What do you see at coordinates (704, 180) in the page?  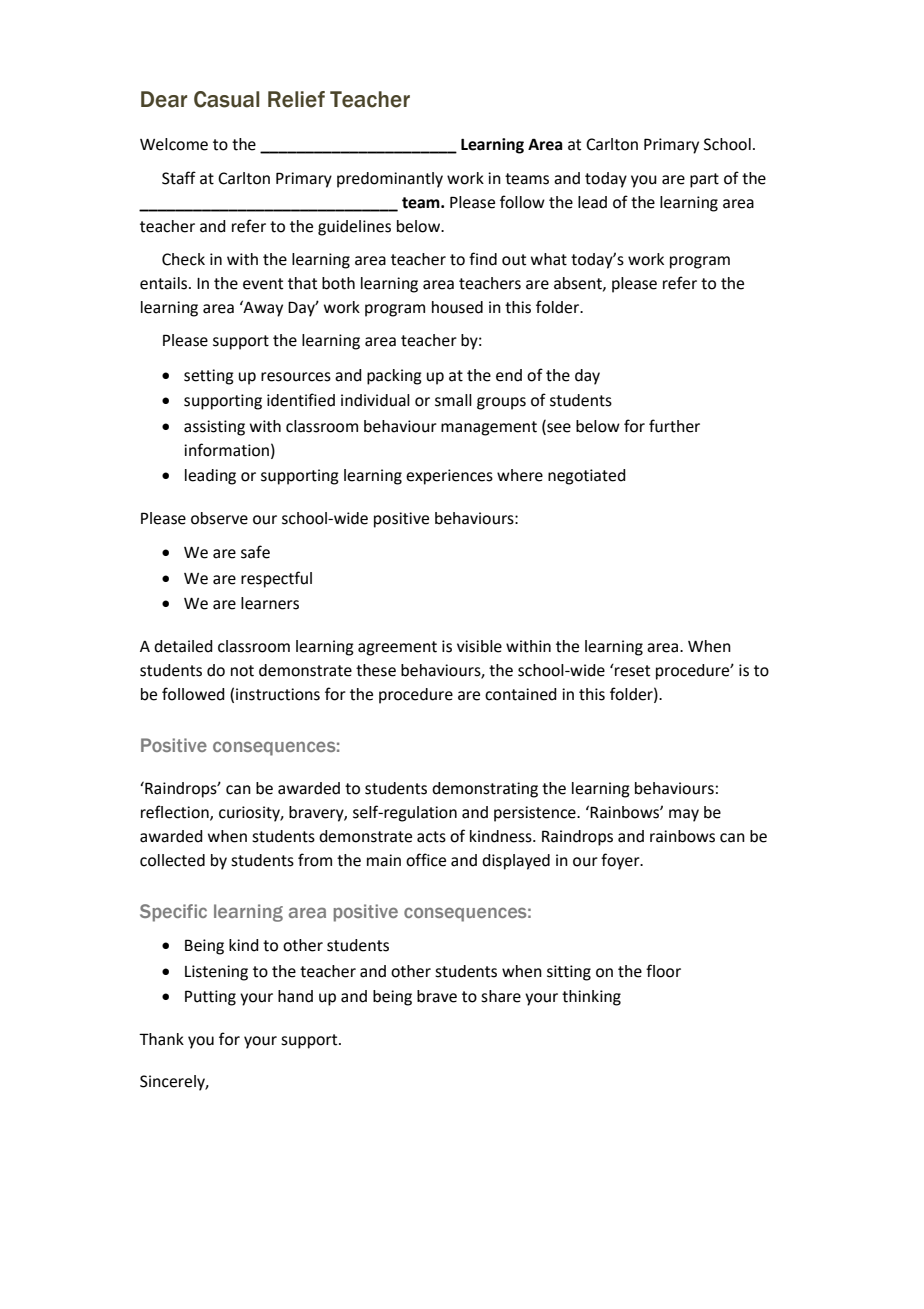 I see `part` at bounding box center [704, 180].
